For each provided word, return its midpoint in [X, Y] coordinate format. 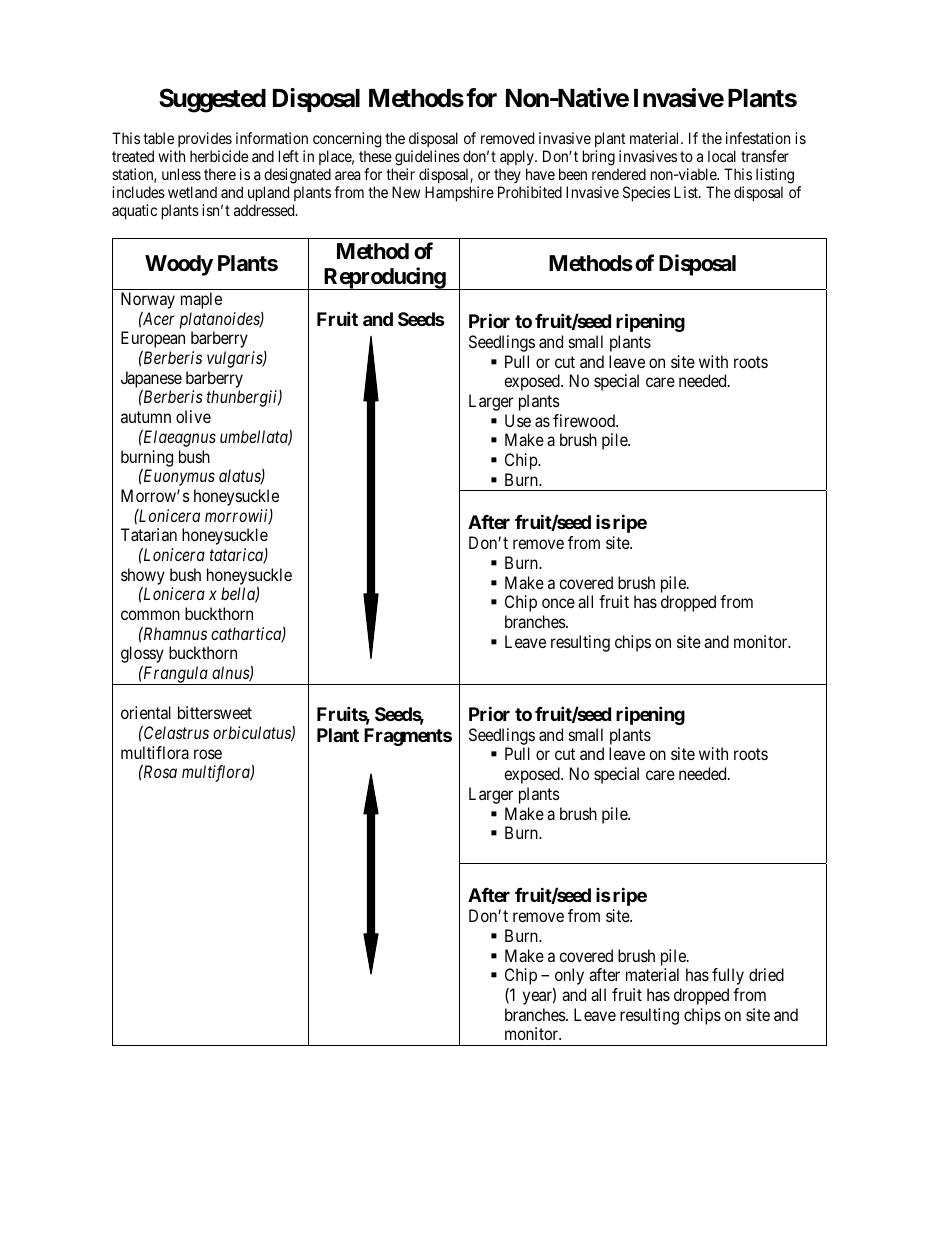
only [568, 978]
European [153, 341]
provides [205, 141]
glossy [142, 656]
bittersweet [215, 712]
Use [518, 420]
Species [646, 193]
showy [143, 577]
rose [208, 754]
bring [599, 158]
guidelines [427, 159]
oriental [146, 712]
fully [728, 976]
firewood [585, 420]
